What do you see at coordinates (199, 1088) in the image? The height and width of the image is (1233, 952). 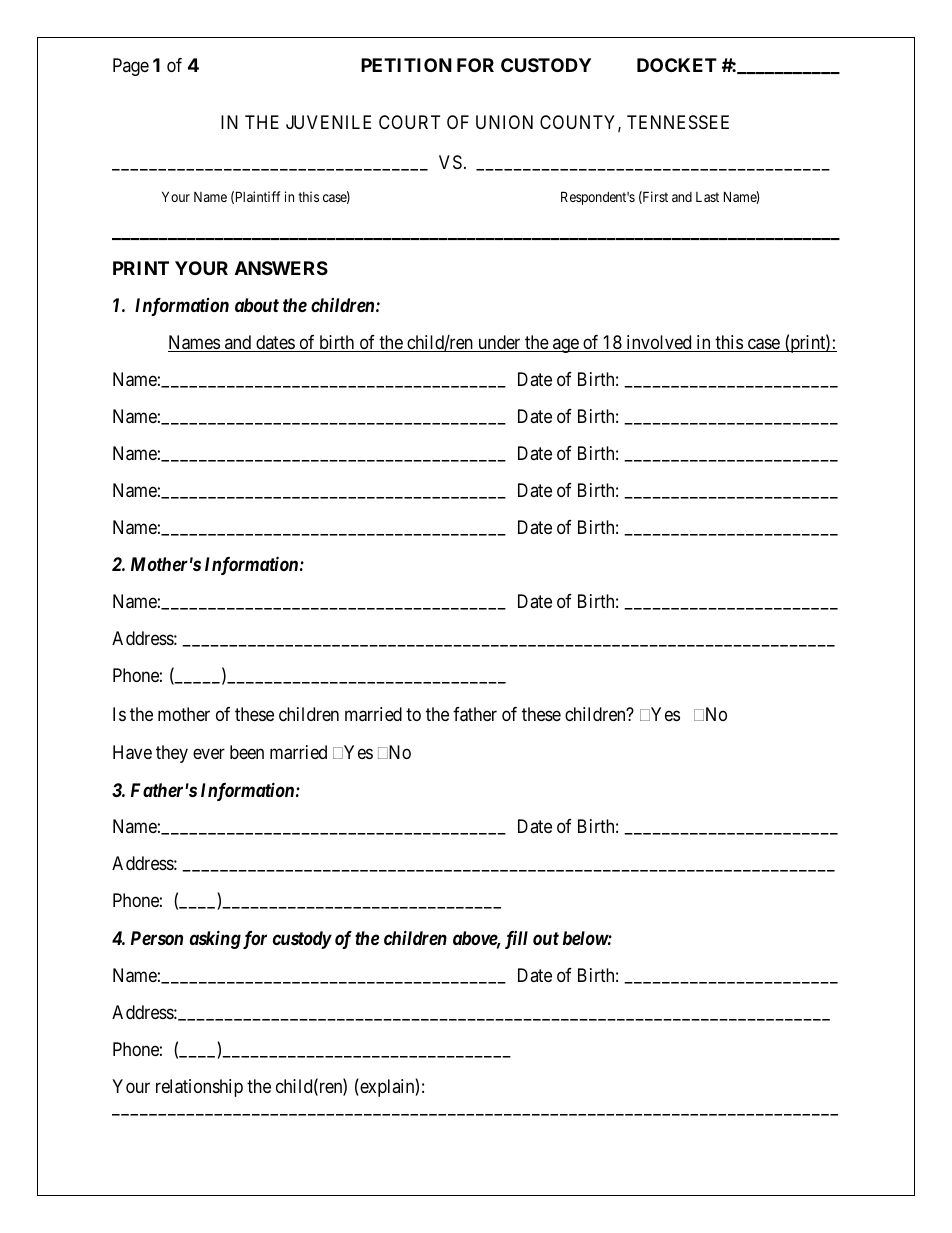 I see `relationship` at bounding box center [199, 1088].
